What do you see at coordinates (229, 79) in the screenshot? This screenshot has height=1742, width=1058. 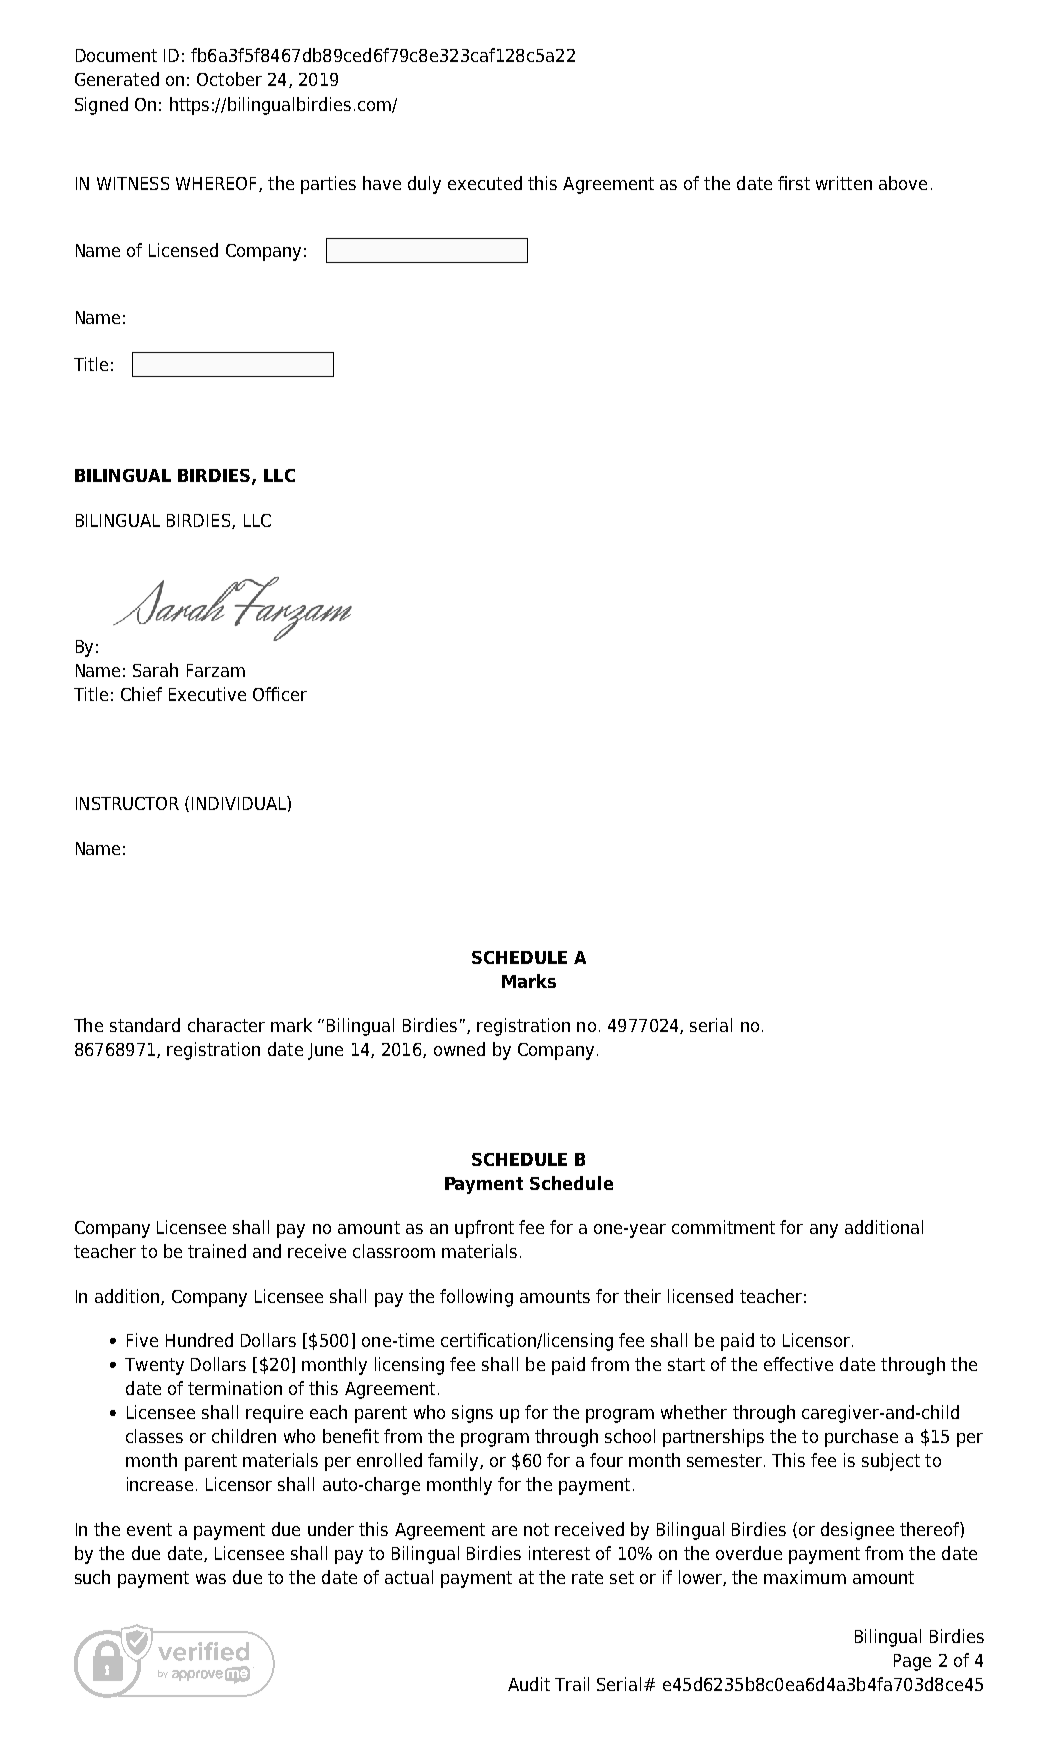 I see `October` at bounding box center [229, 79].
